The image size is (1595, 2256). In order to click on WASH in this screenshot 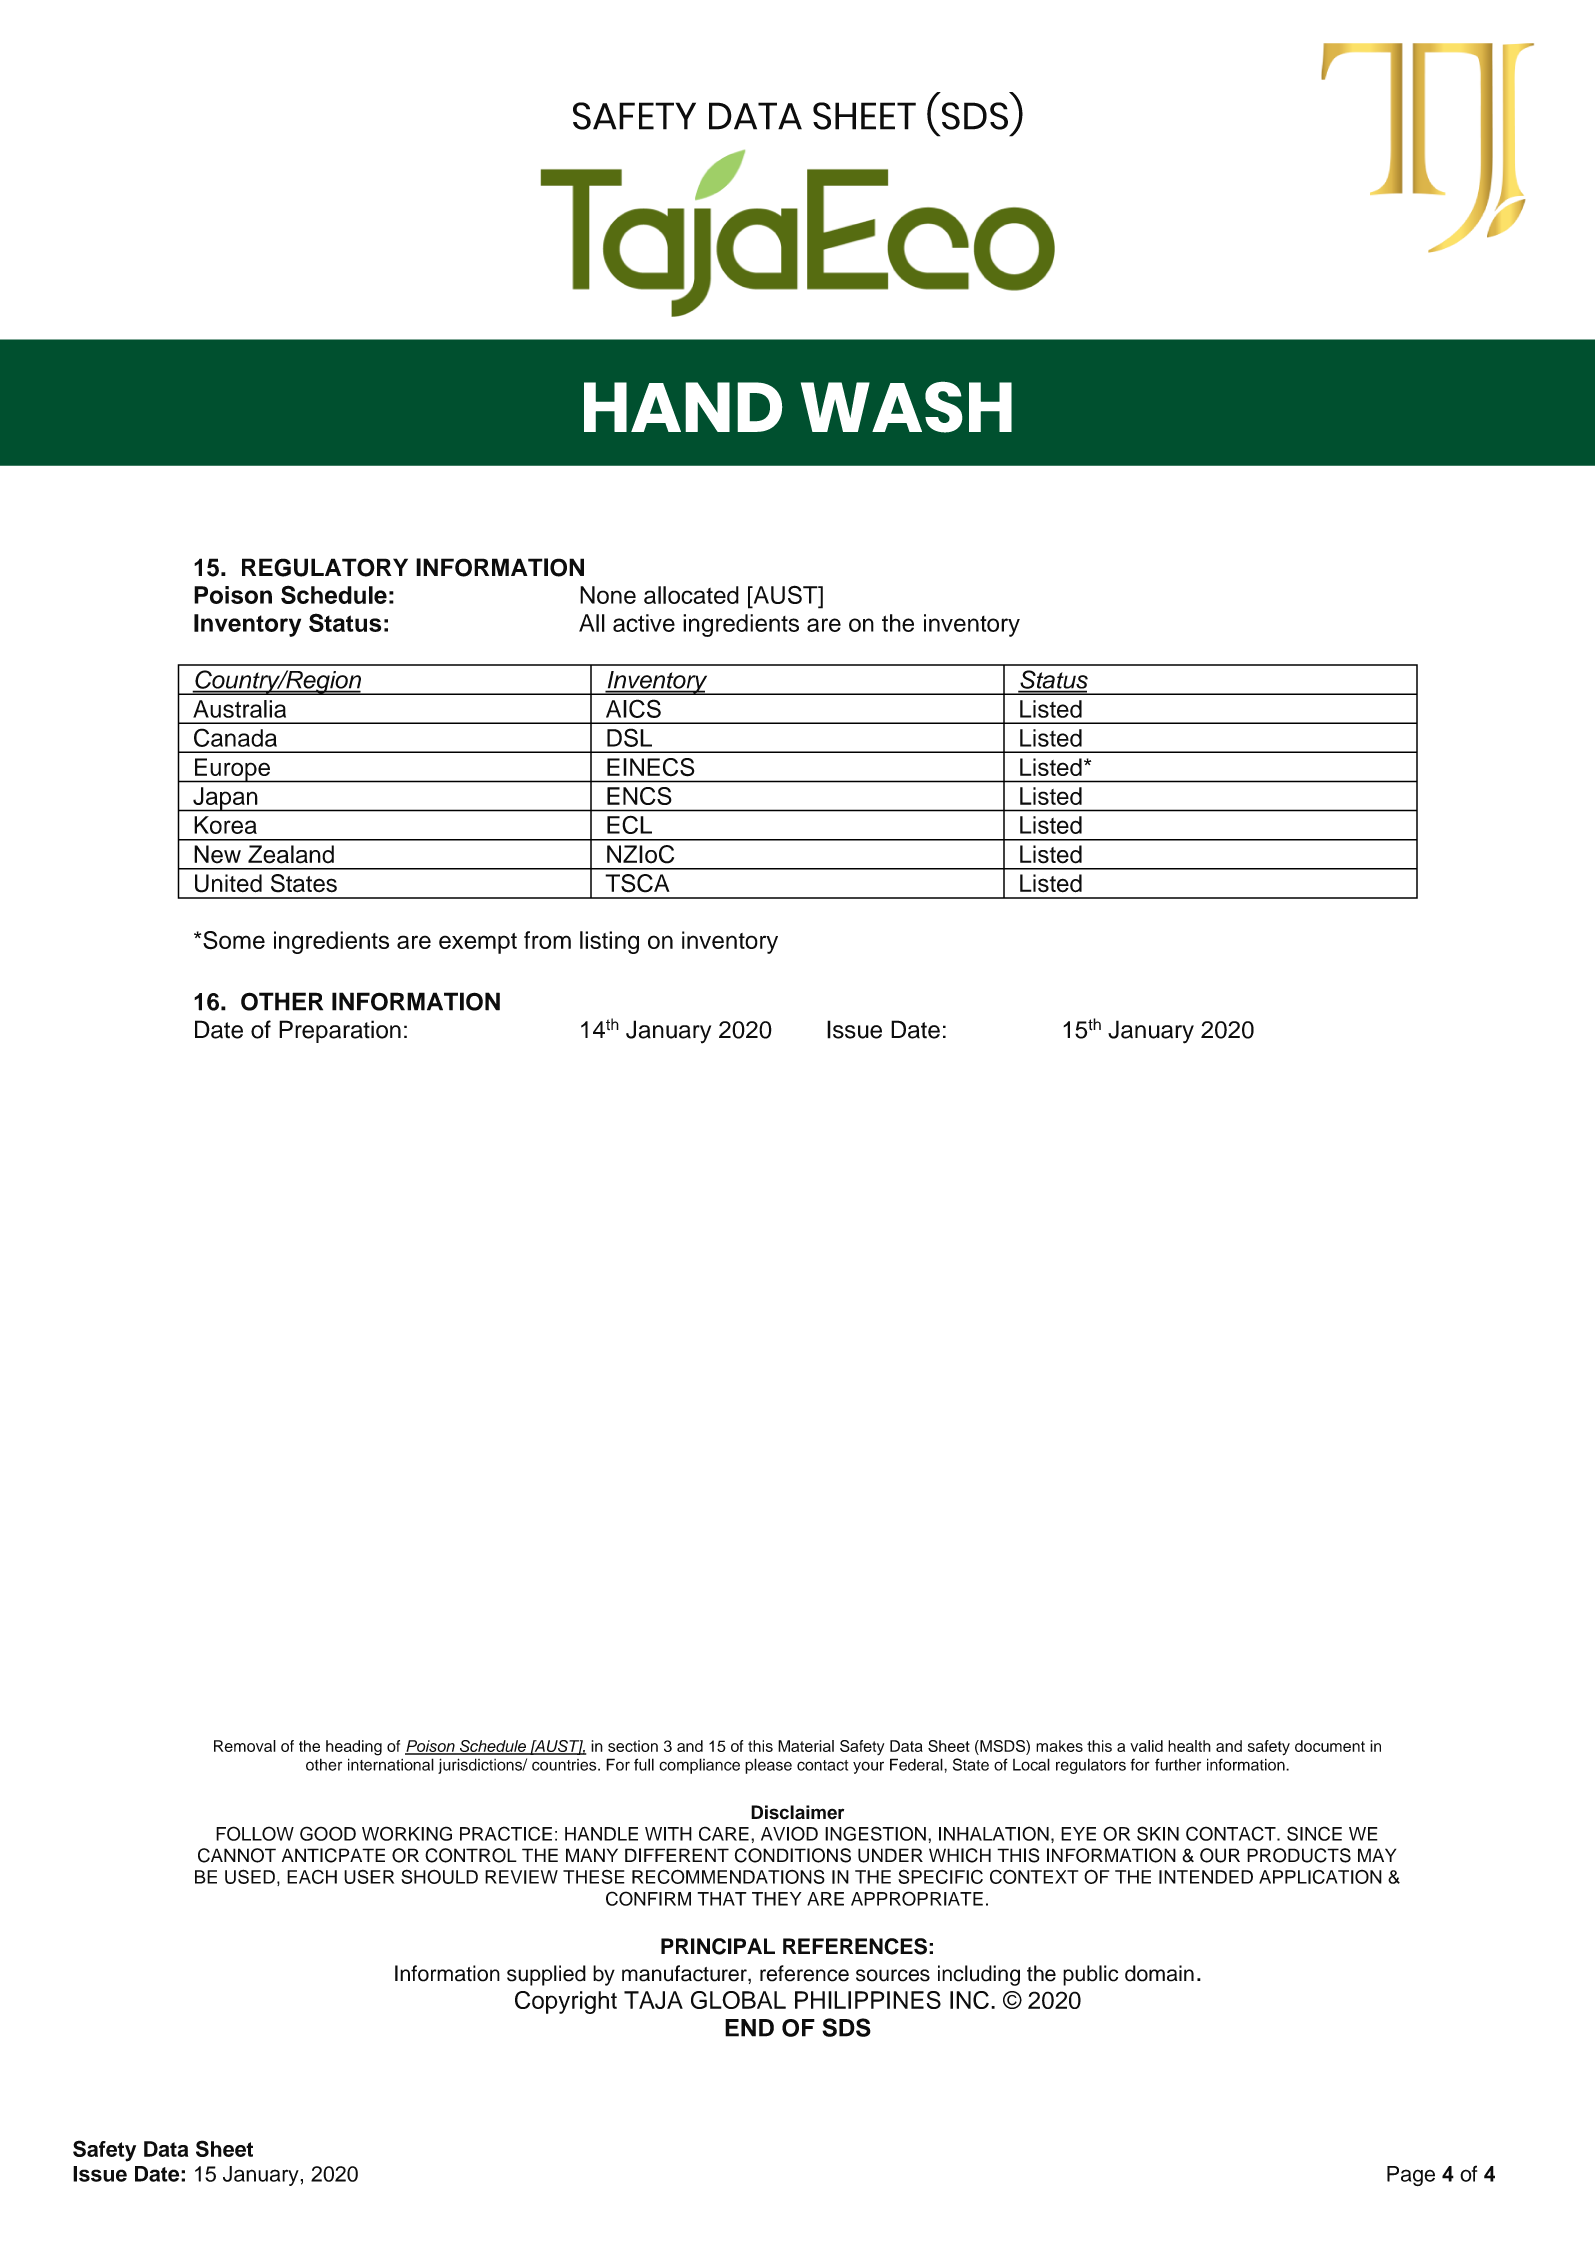, I will do `click(906, 407)`.
